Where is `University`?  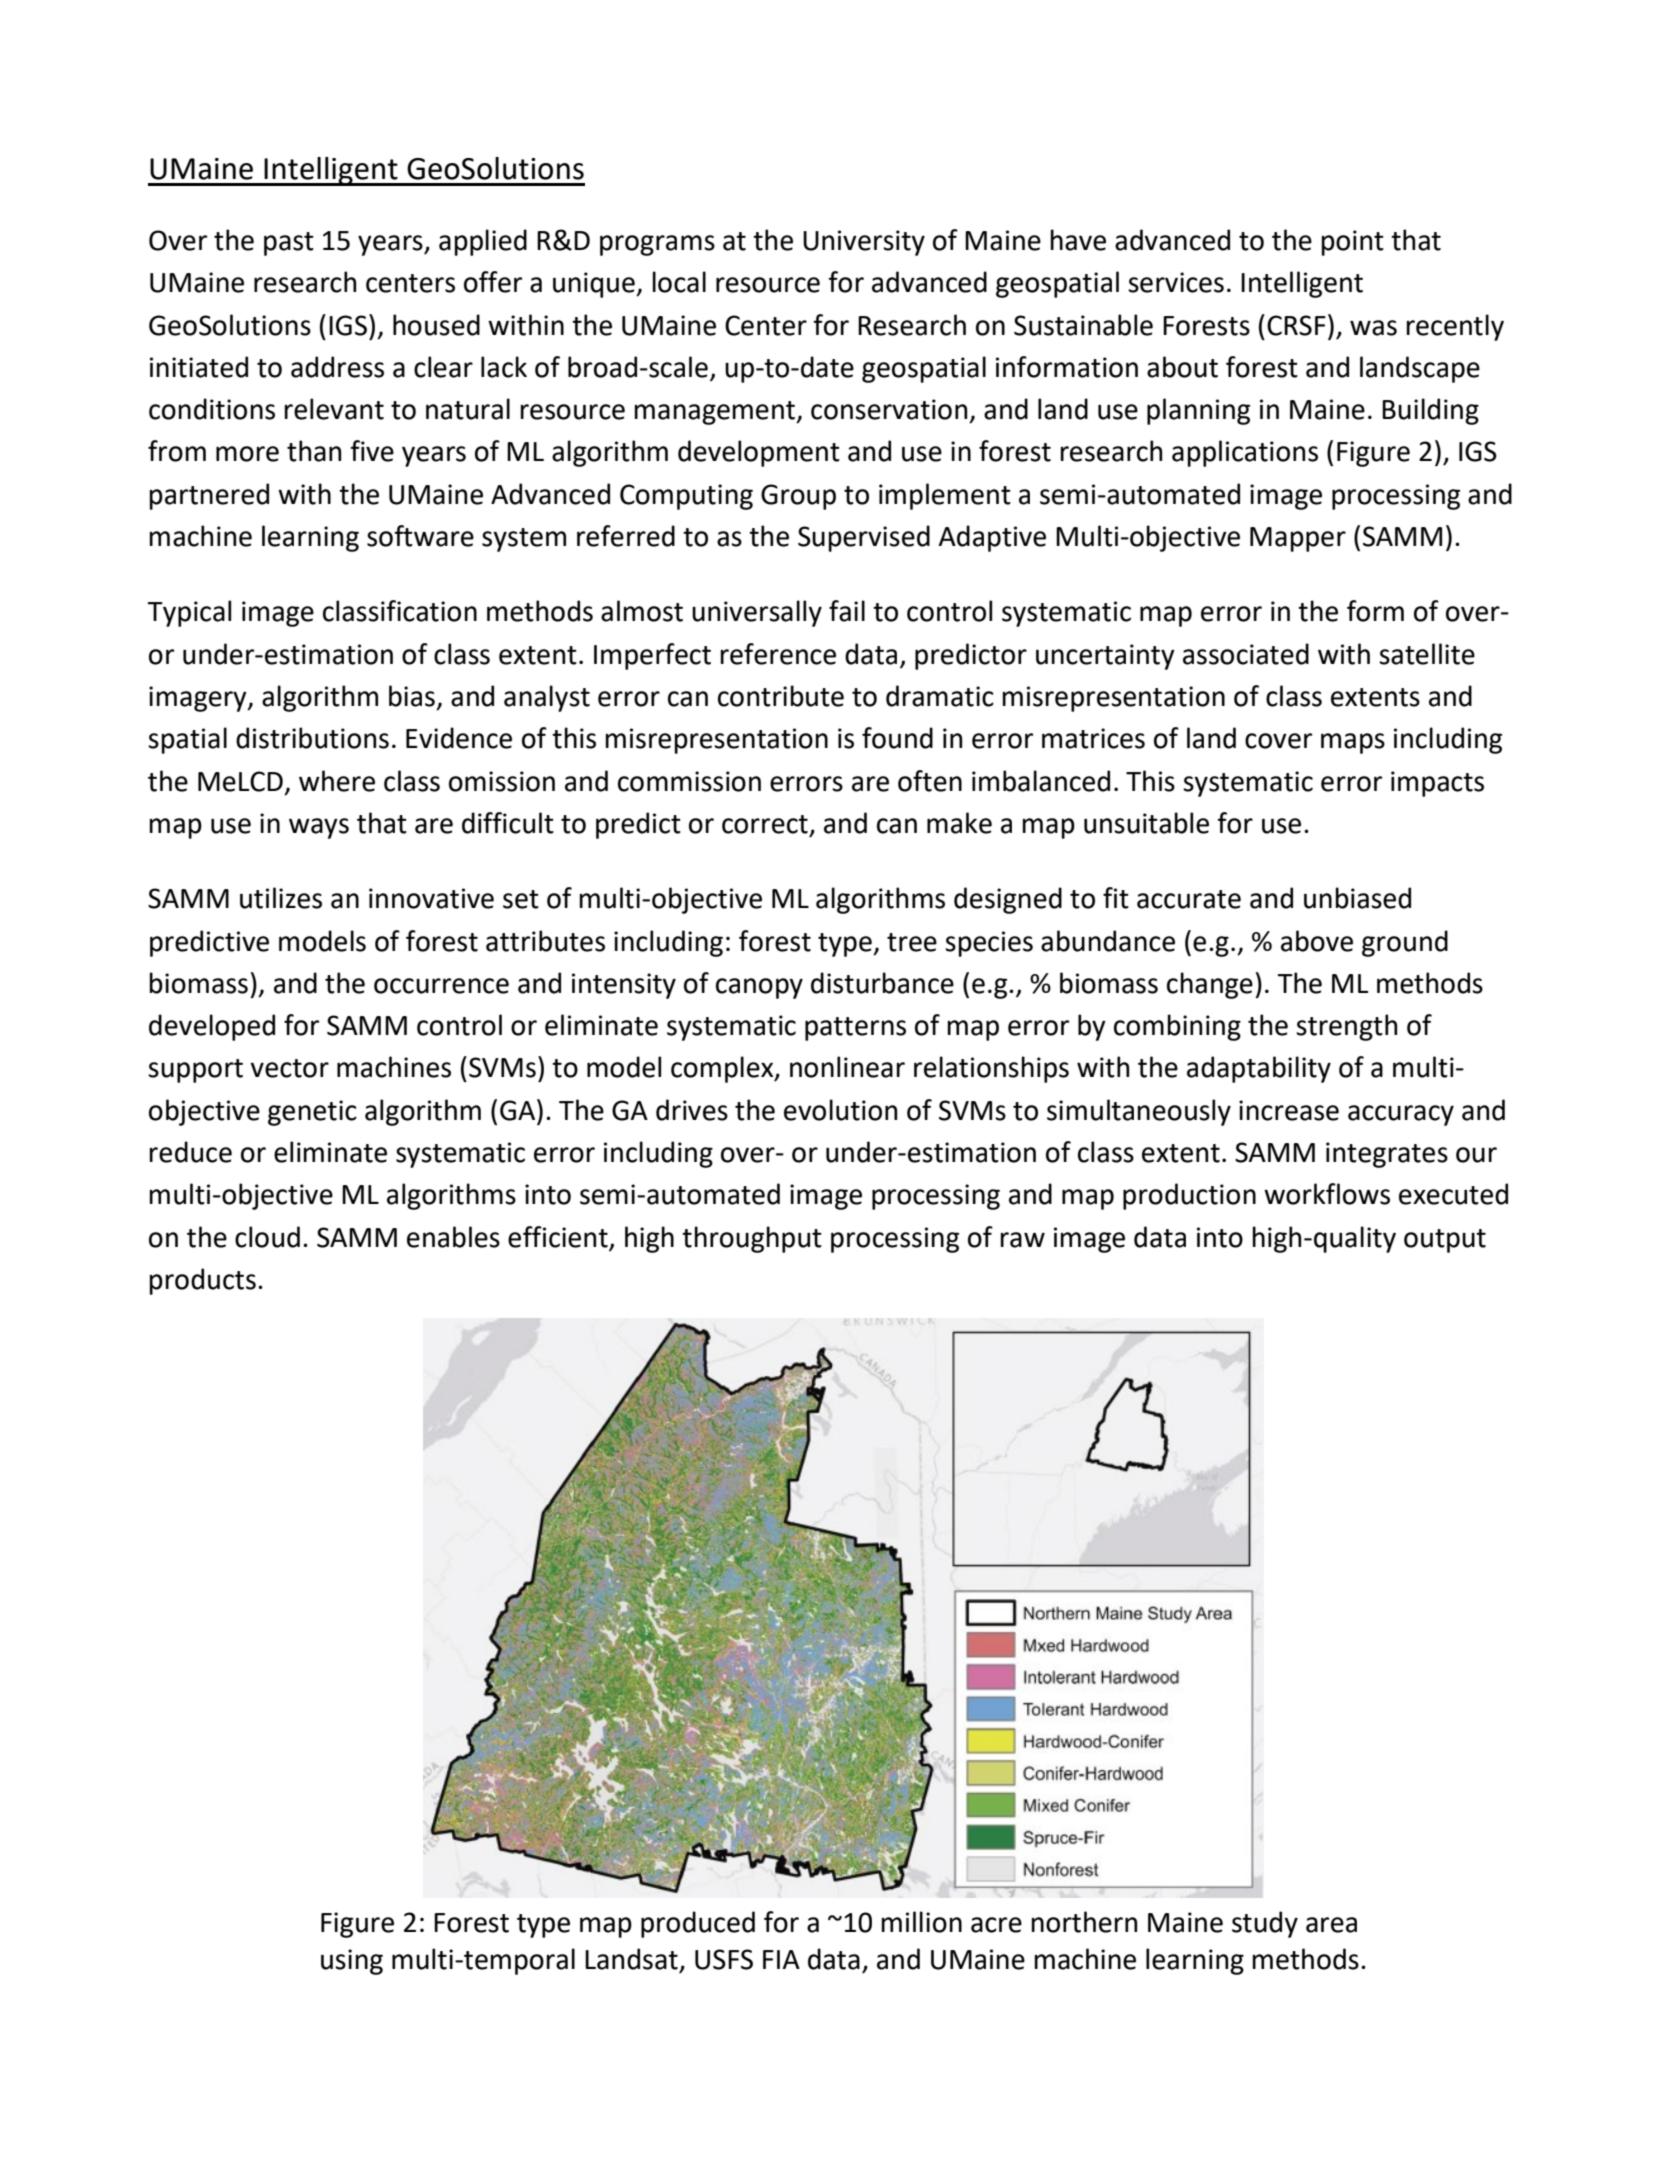
University is located at coordinates (864, 243).
